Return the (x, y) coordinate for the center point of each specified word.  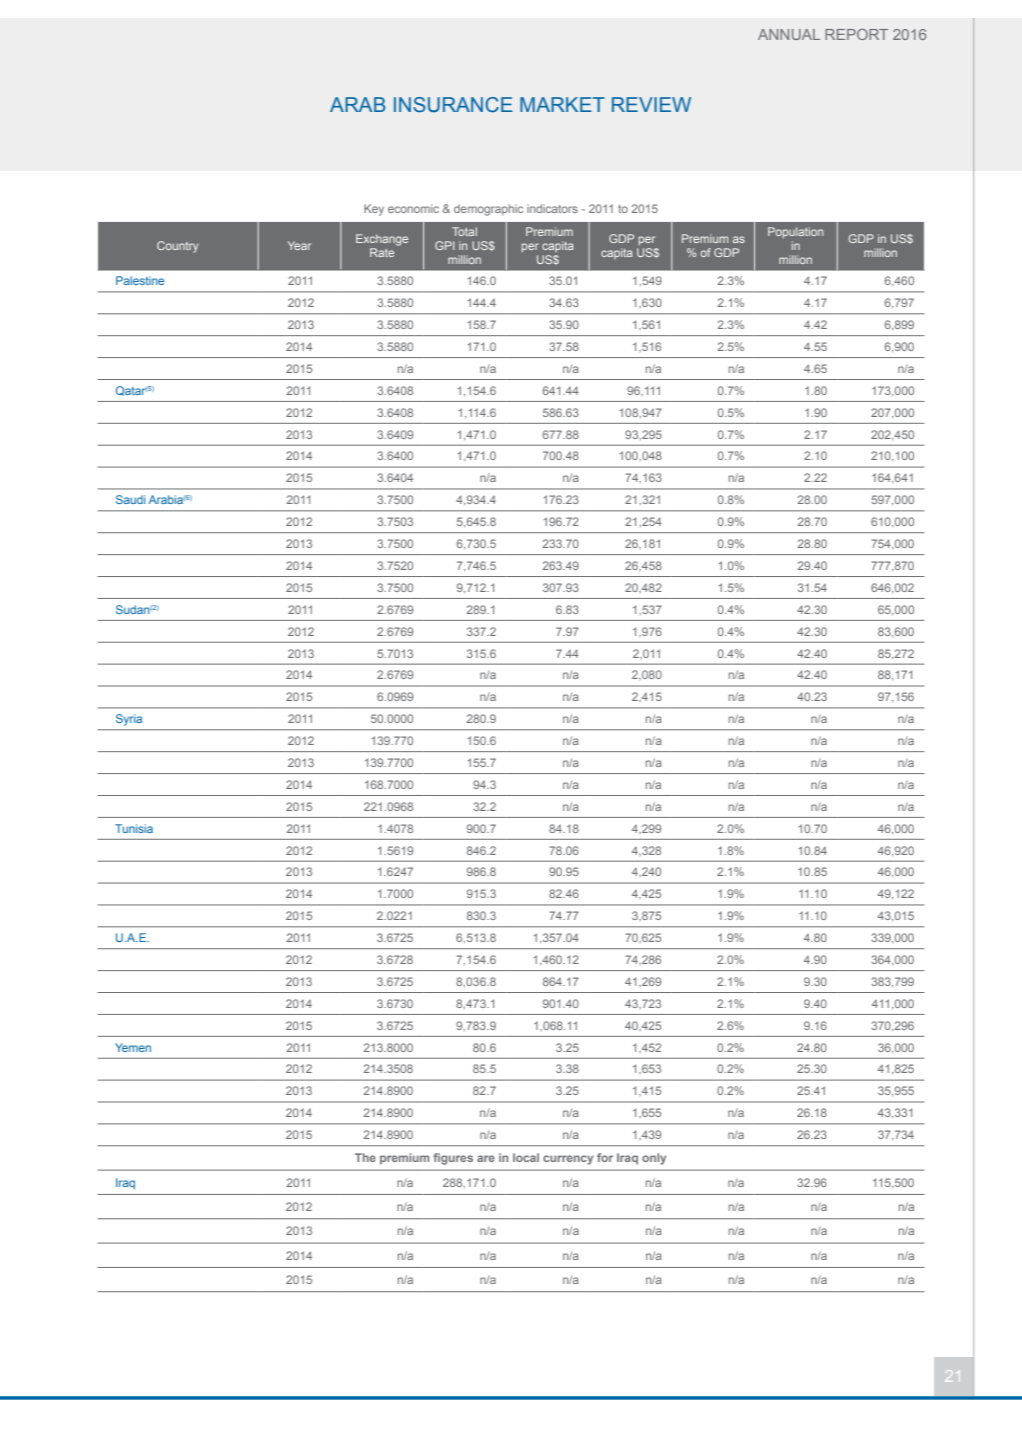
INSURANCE (453, 105)
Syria (129, 720)
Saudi (130, 499)
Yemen (133, 1047)
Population (795, 233)
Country (177, 247)
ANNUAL (789, 34)
